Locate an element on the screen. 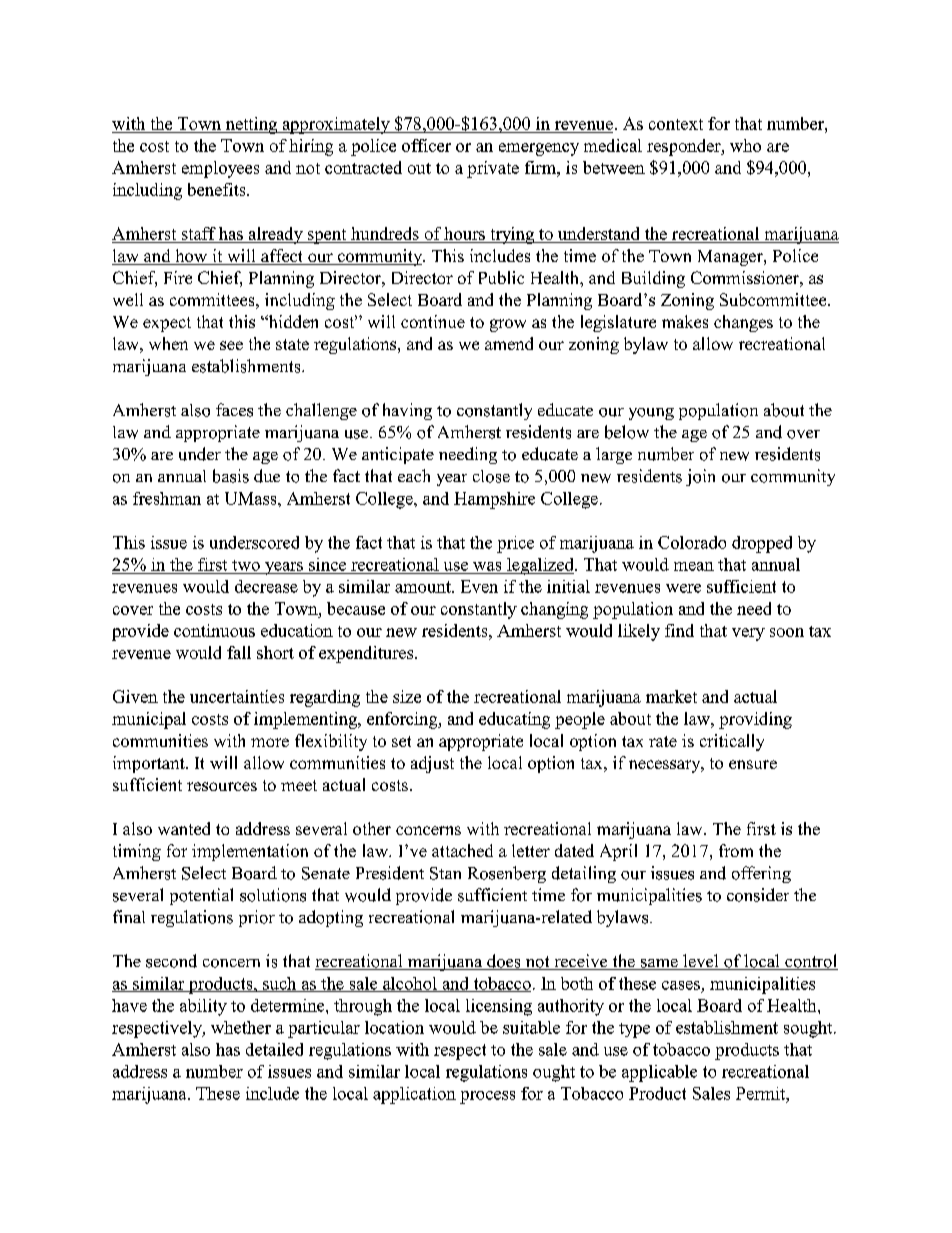 Image resolution: width=952 pixels, height=1233 pixels. whether is located at coordinates (241, 1027).
